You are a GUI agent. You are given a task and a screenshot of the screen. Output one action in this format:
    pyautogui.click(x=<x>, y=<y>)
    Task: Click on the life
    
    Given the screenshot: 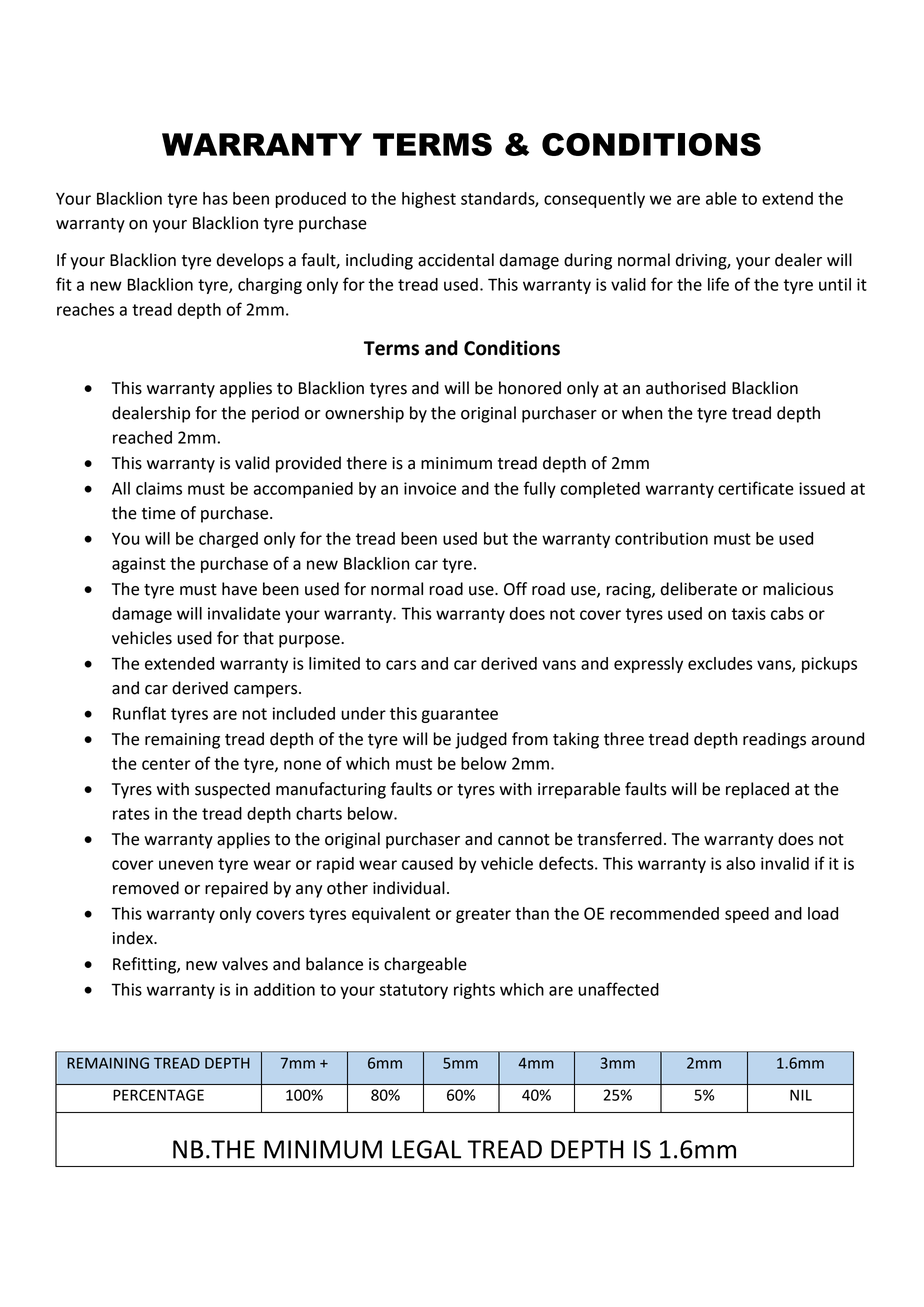 What is the action you would take?
    pyautogui.click(x=718, y=284)
